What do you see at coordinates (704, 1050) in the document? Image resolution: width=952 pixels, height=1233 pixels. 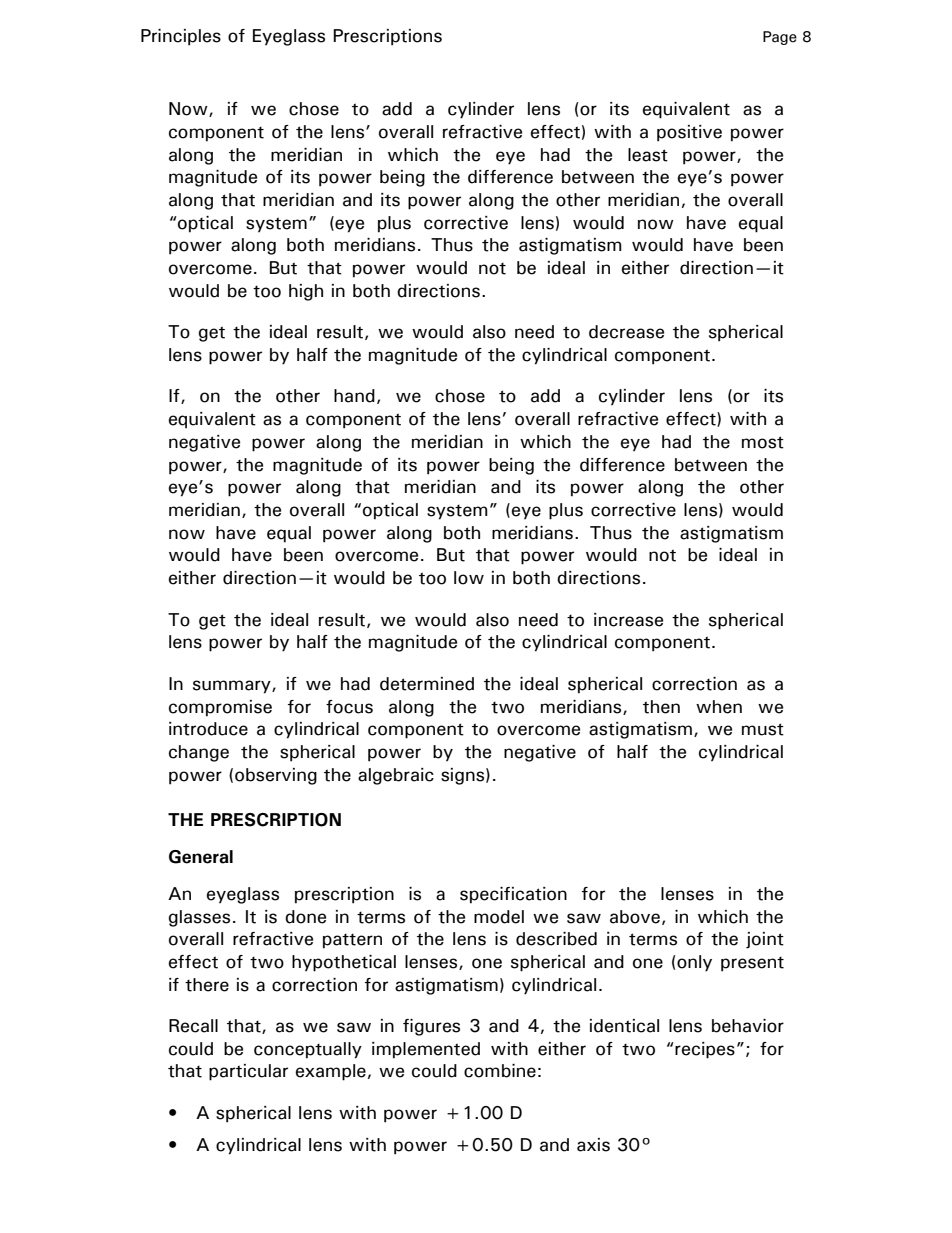 I see `recipes` at bounding box center [704, 1050].
